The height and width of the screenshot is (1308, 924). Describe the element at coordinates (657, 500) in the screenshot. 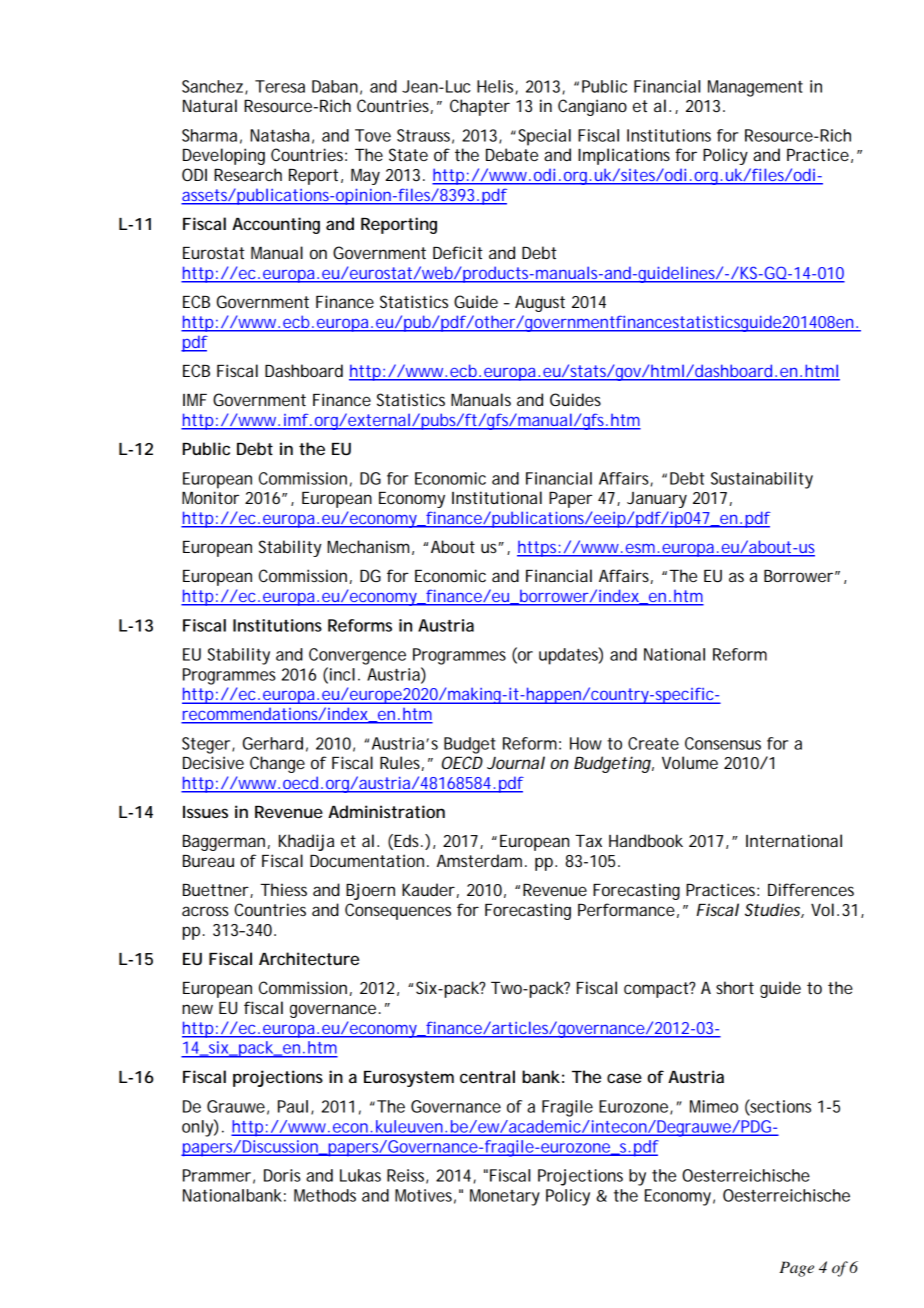

I see `January` at that location.
